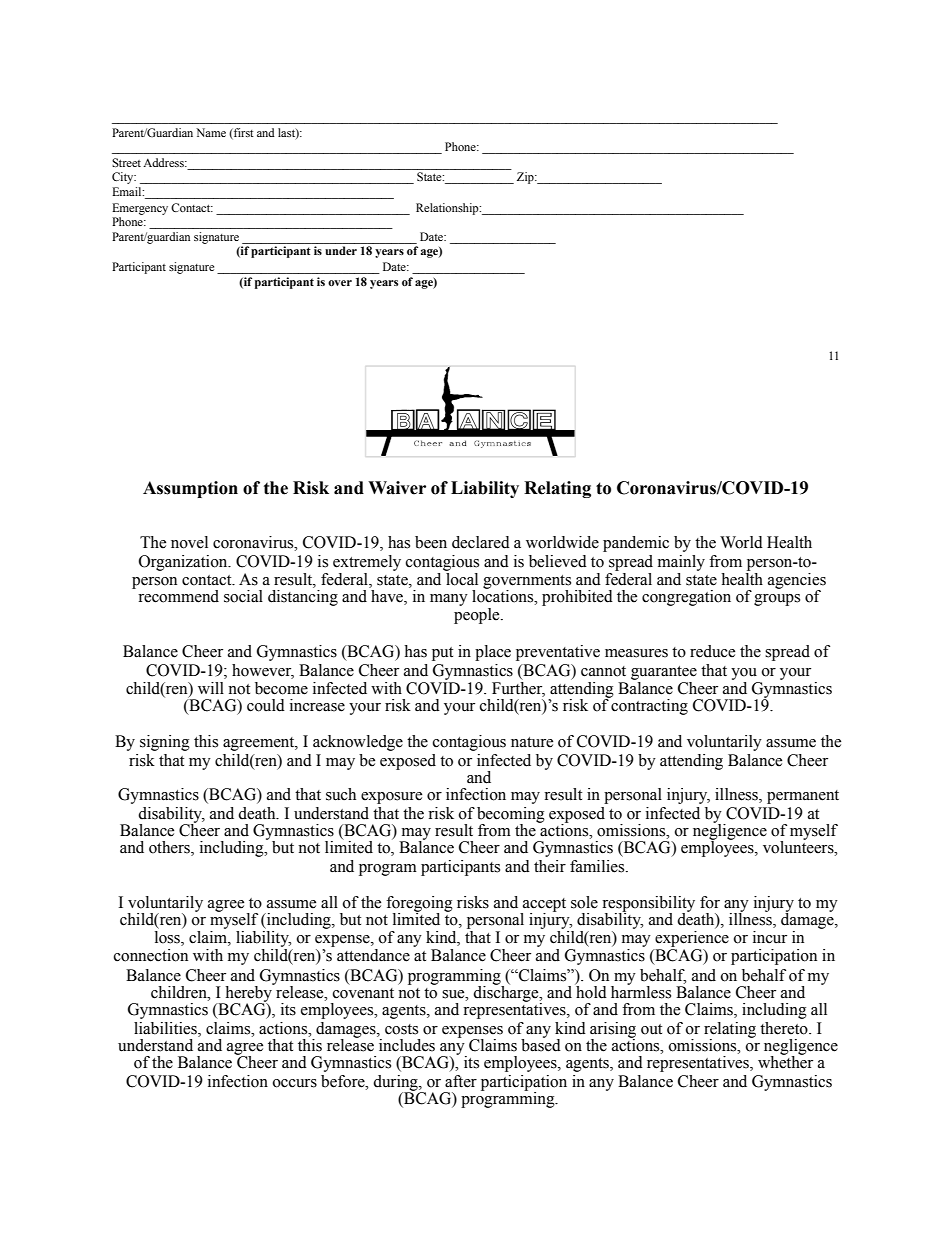 The height and width of the document is (1233, 952). Describe the element at coordinates (442, 654) in the document. I see `put` at that location.
